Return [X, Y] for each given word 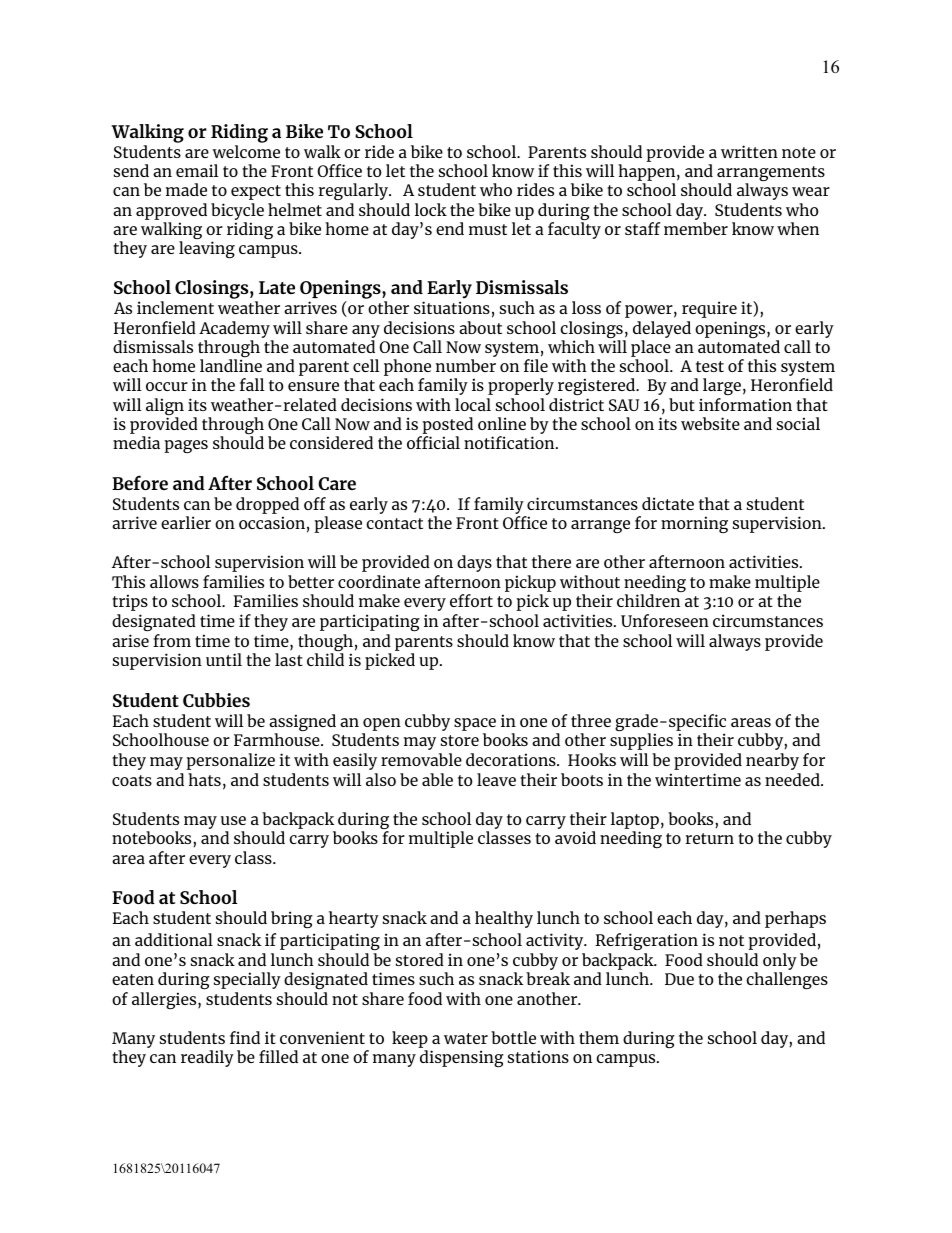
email [197, 170]
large [722, 386]
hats [204, 779]
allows [174, 581]
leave [496, 779]
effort [471, 600]
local [473, 404]
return [709, 838]
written [749, 151]
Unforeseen [665, 620]
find [245, 1037]
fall [252, 384]
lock [431, 209]
